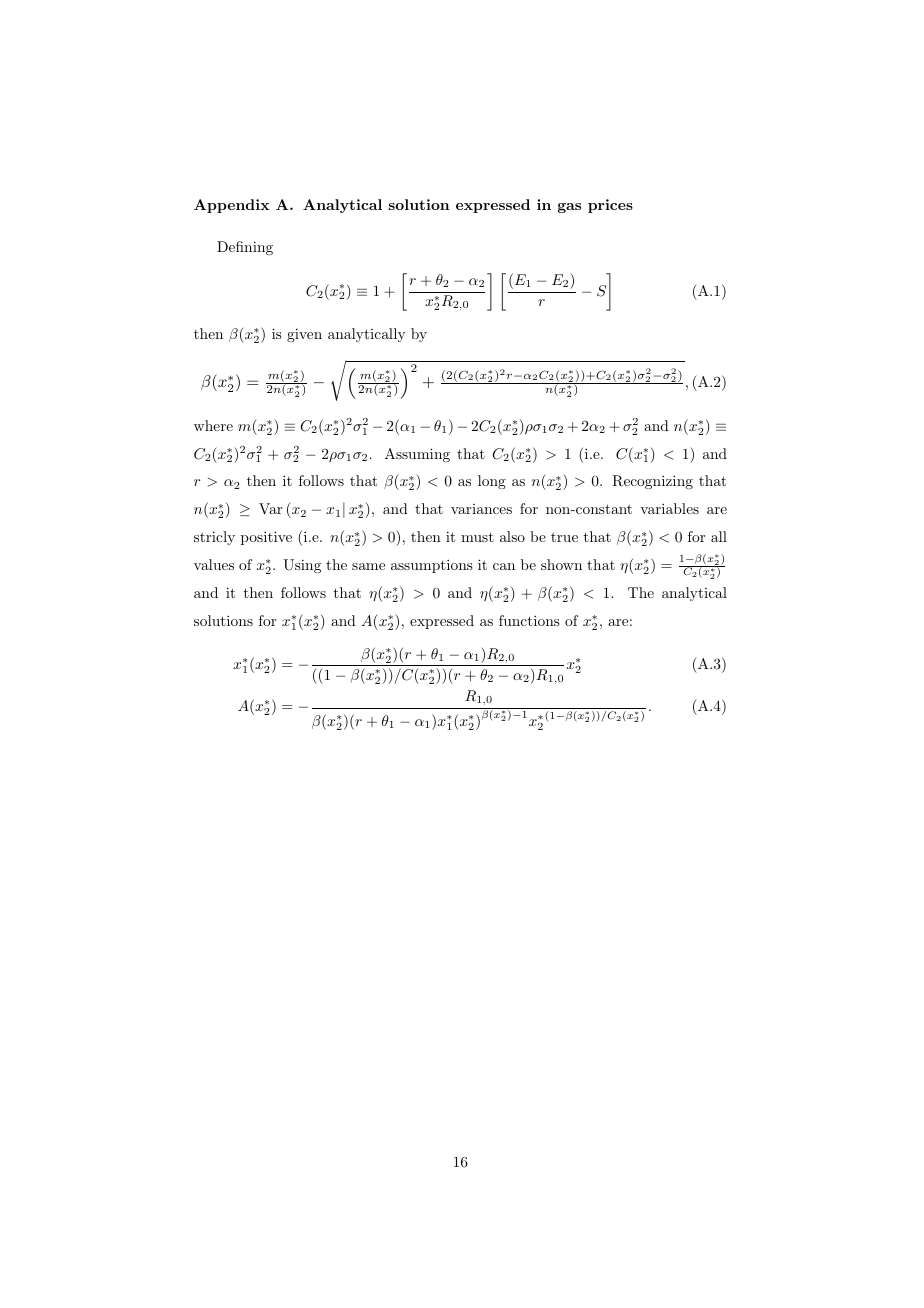 The width and height of the image is (924, 1308). Describe the element at coordinates (213, 425) in the image. I see `where` at that location.
